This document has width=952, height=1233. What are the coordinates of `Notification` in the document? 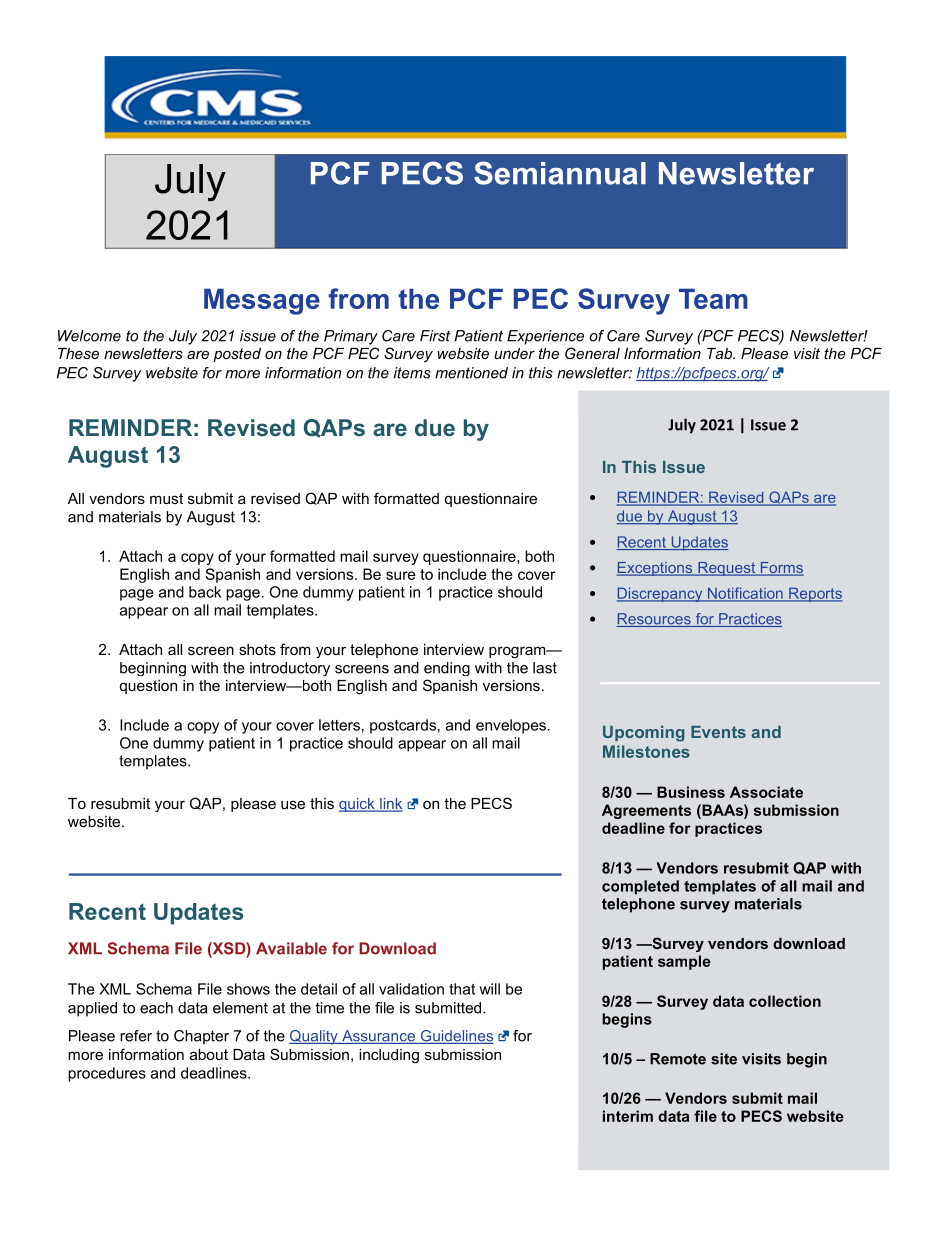 It's located at (745, 594).
